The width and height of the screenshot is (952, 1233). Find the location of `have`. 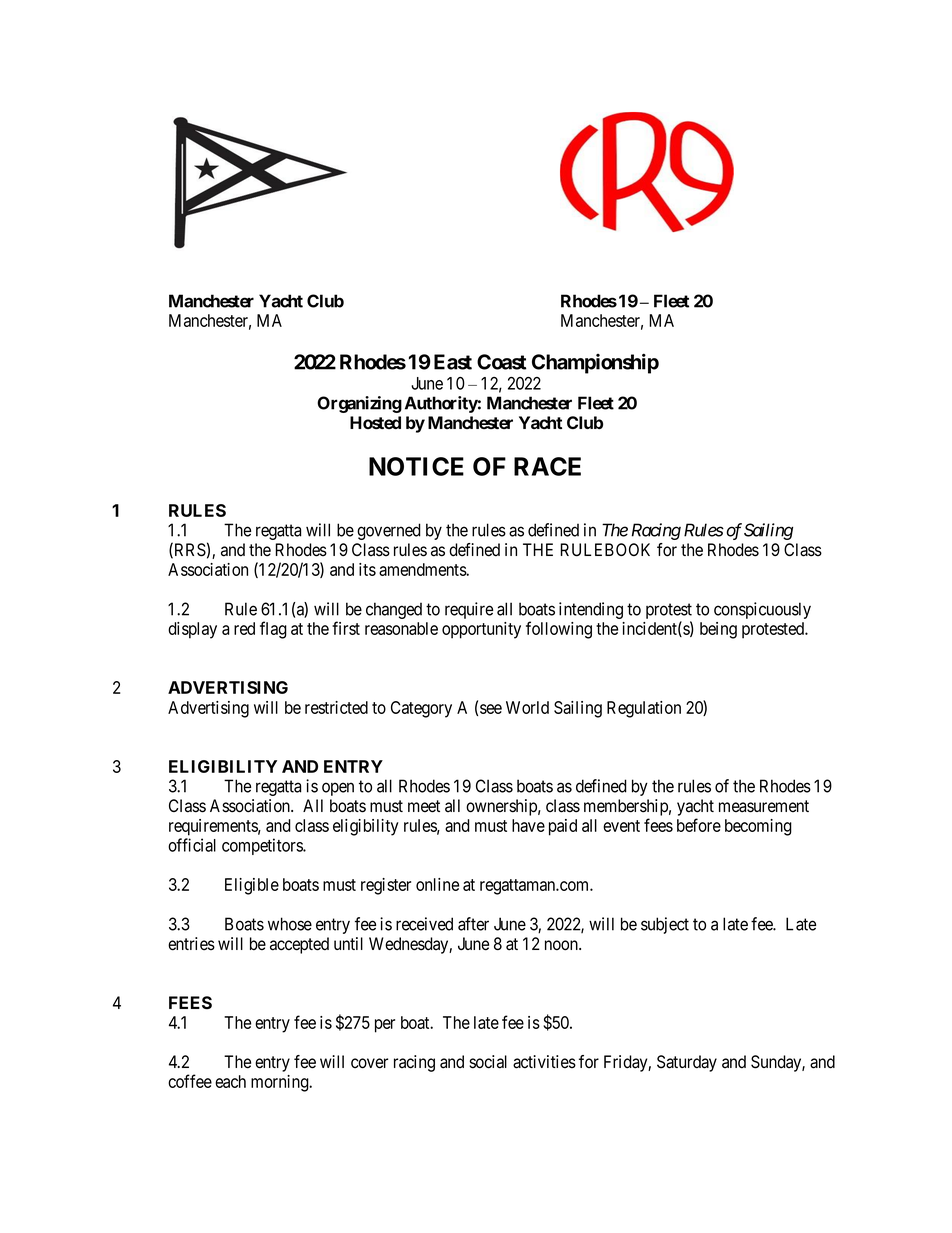

have is located at coordinates (528, 825).
